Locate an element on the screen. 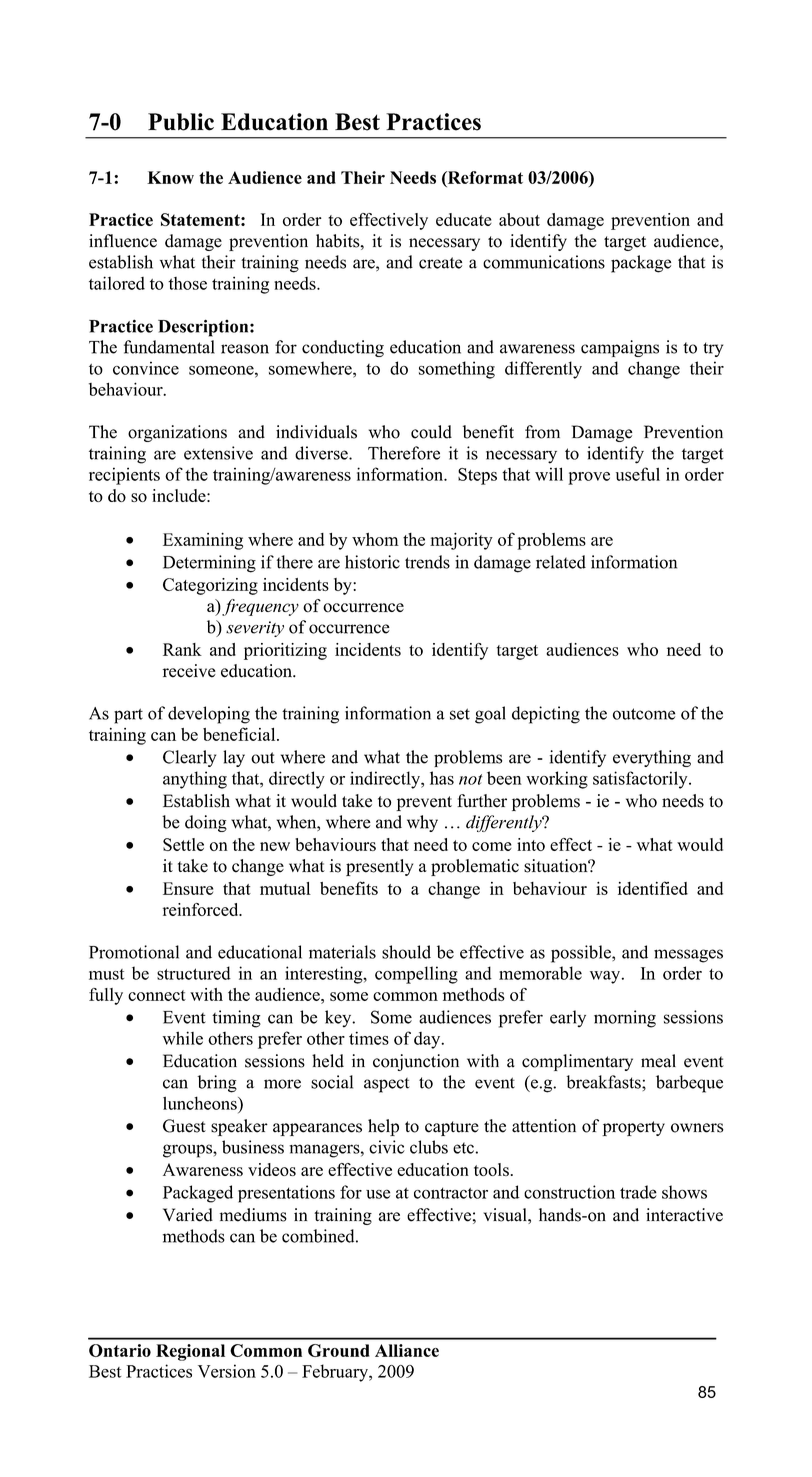 This screenshot has width=812, height=1477. Alliance is located at coordinates (407, 1350).
